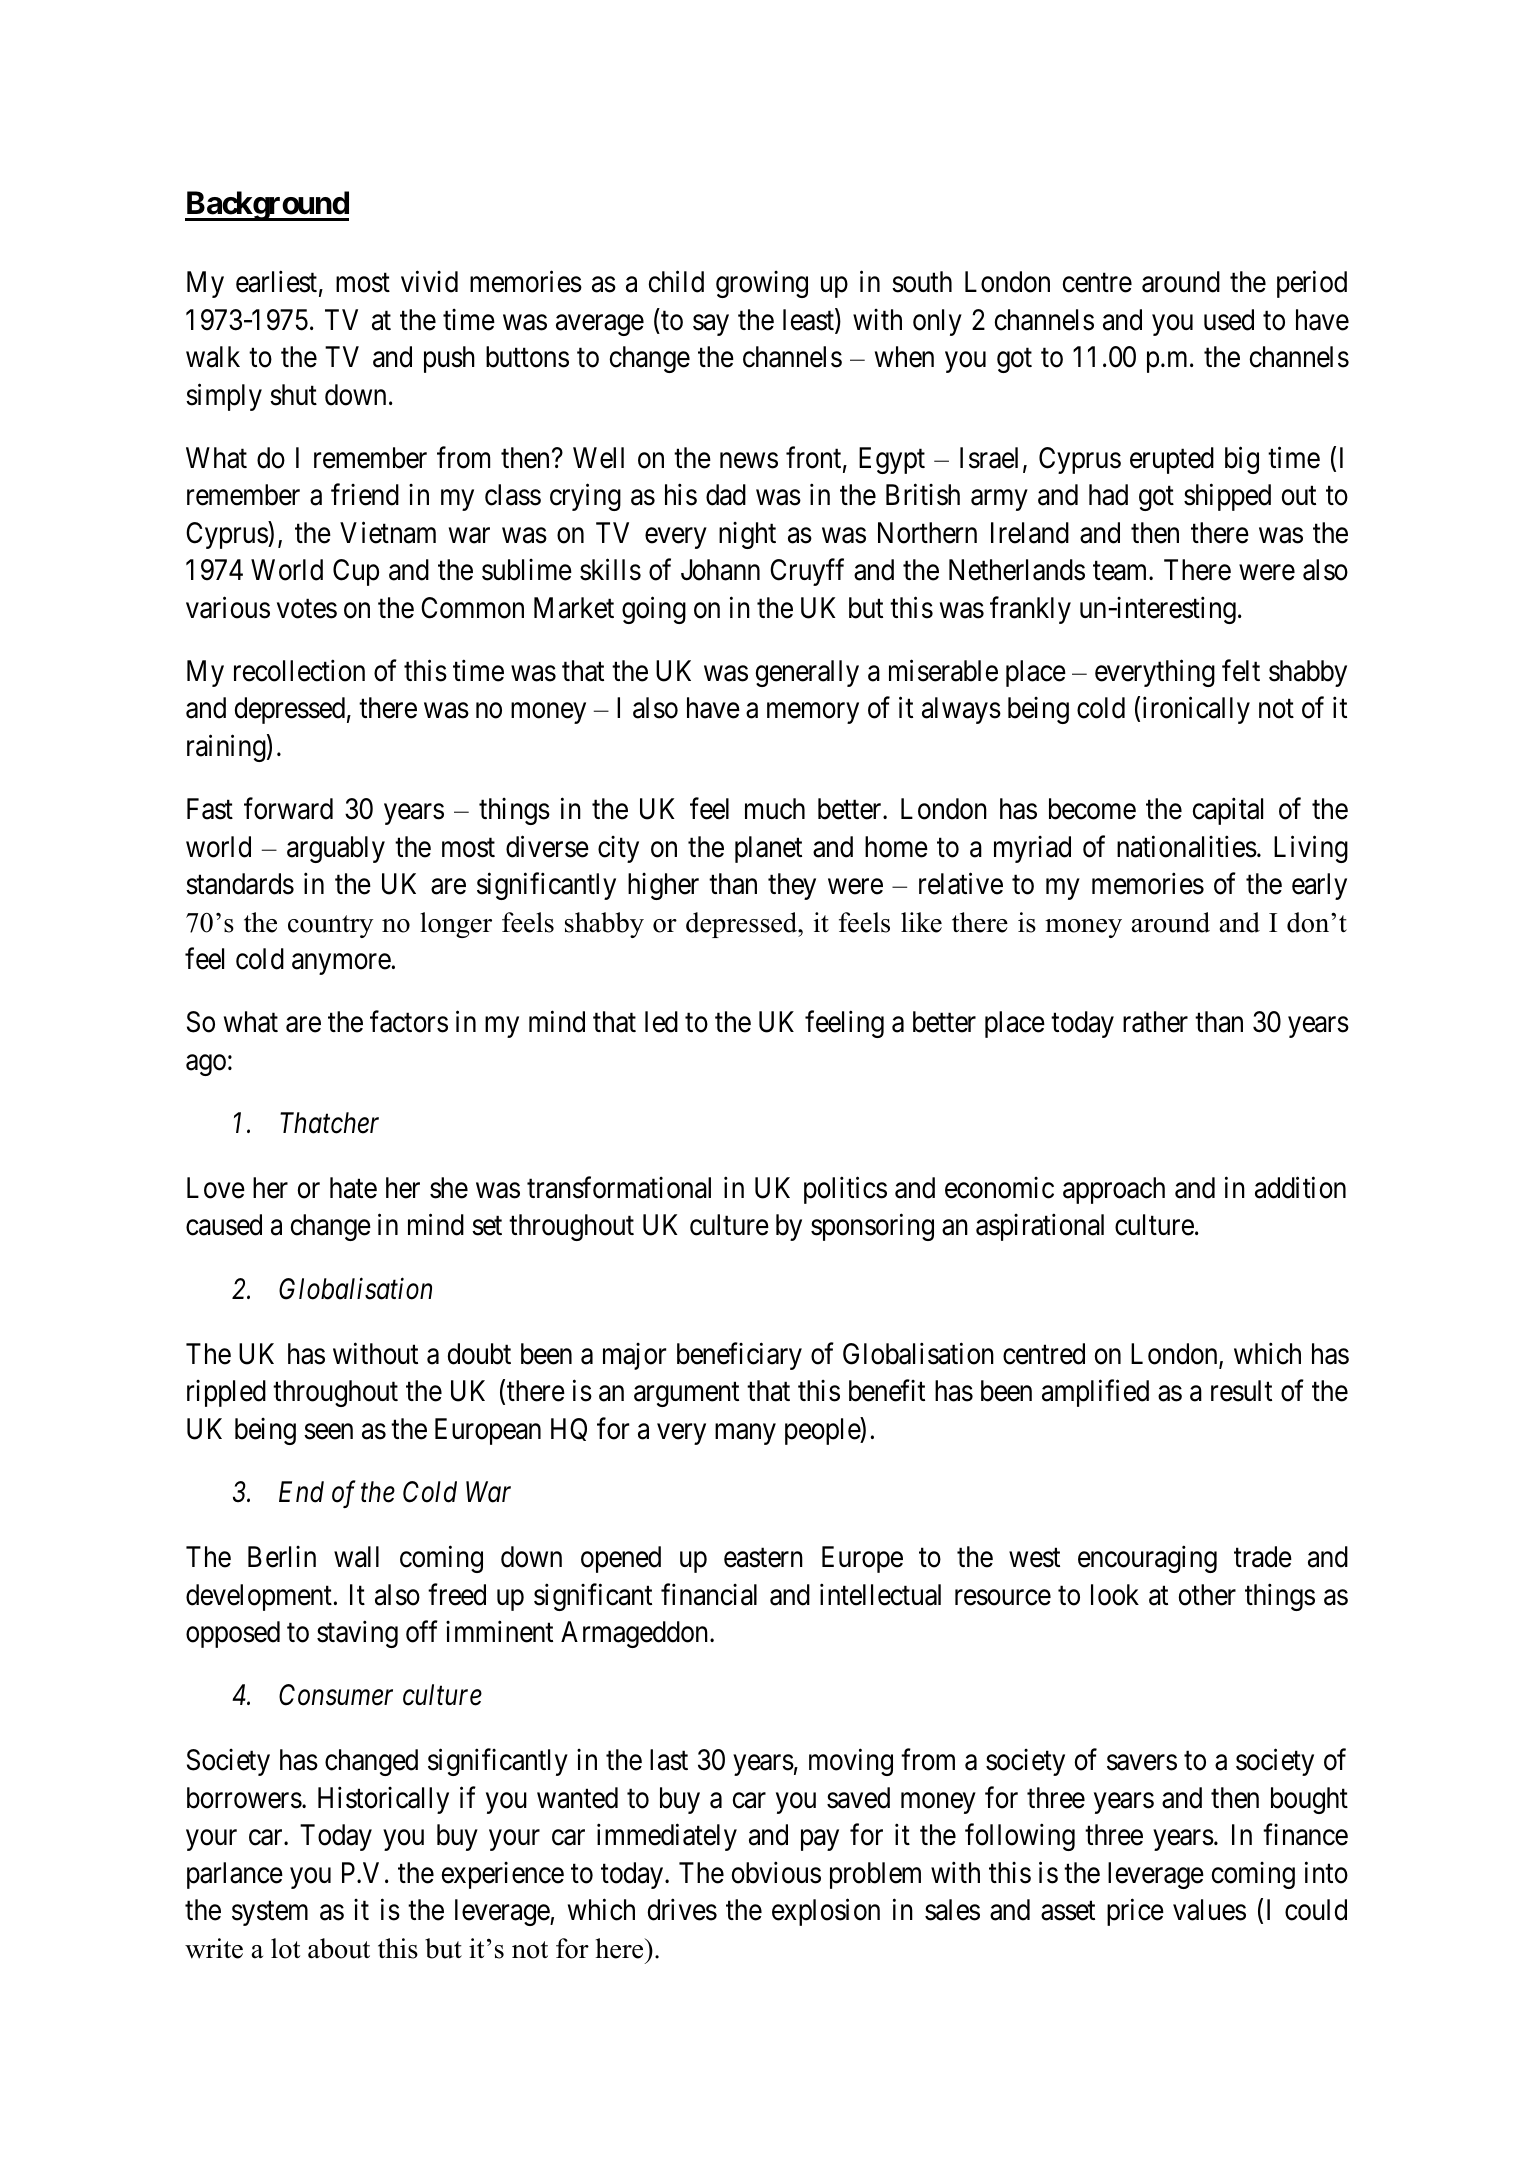 The image size is (1533, 2168). Describe the element at coordinates (1228, 811) in the document. I see `capital` at that location.
